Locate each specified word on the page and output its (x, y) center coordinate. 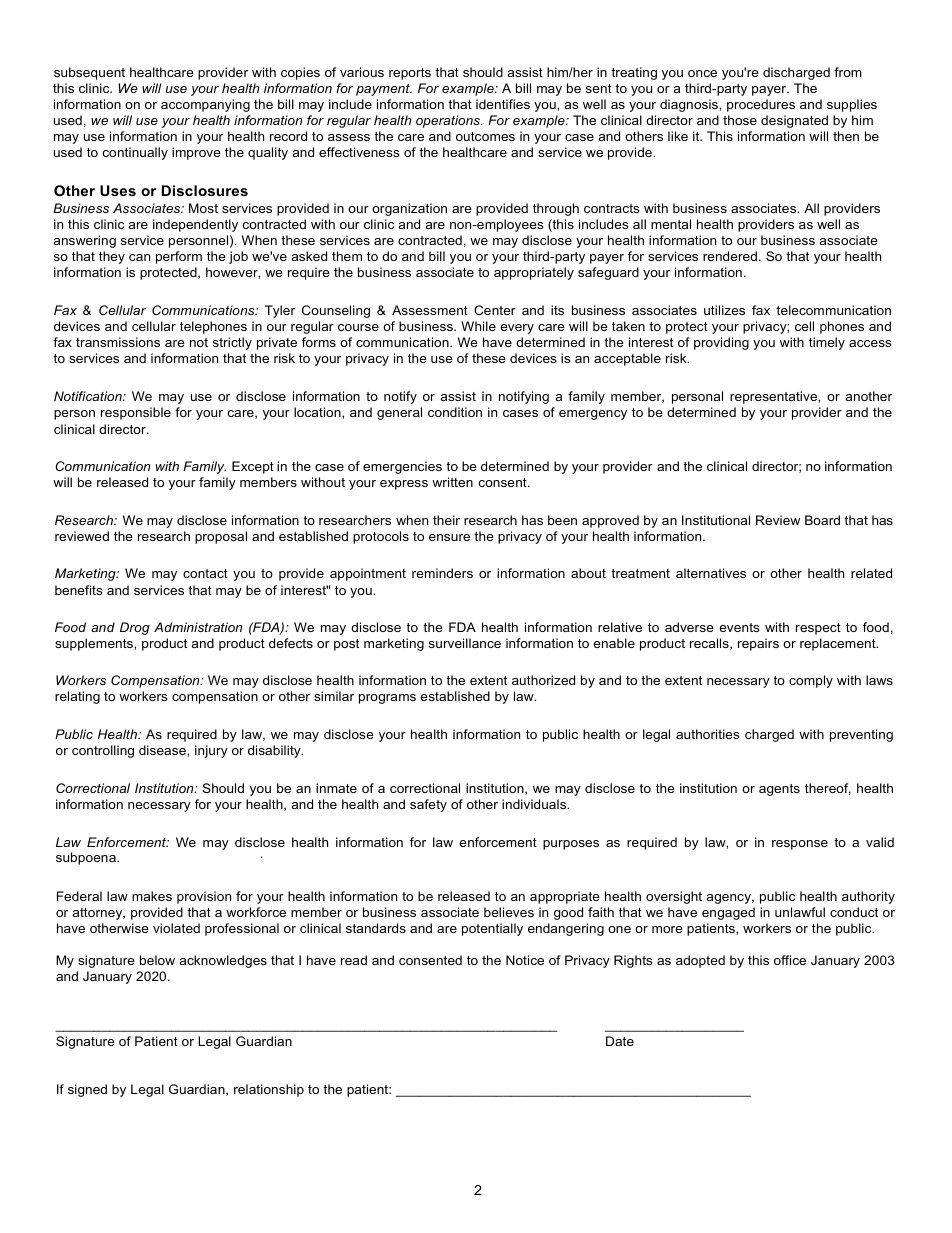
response (800, 845)
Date (620, 1041)
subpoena (87, 858)
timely (827, 343)
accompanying (205, 105)
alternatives (711, 573)
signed (87, 1090)
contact (205, 573)
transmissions (118, 342)
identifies (503, 104)
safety (428, 805)
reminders (442, 573)
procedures (761, 105)
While (478, 326)
